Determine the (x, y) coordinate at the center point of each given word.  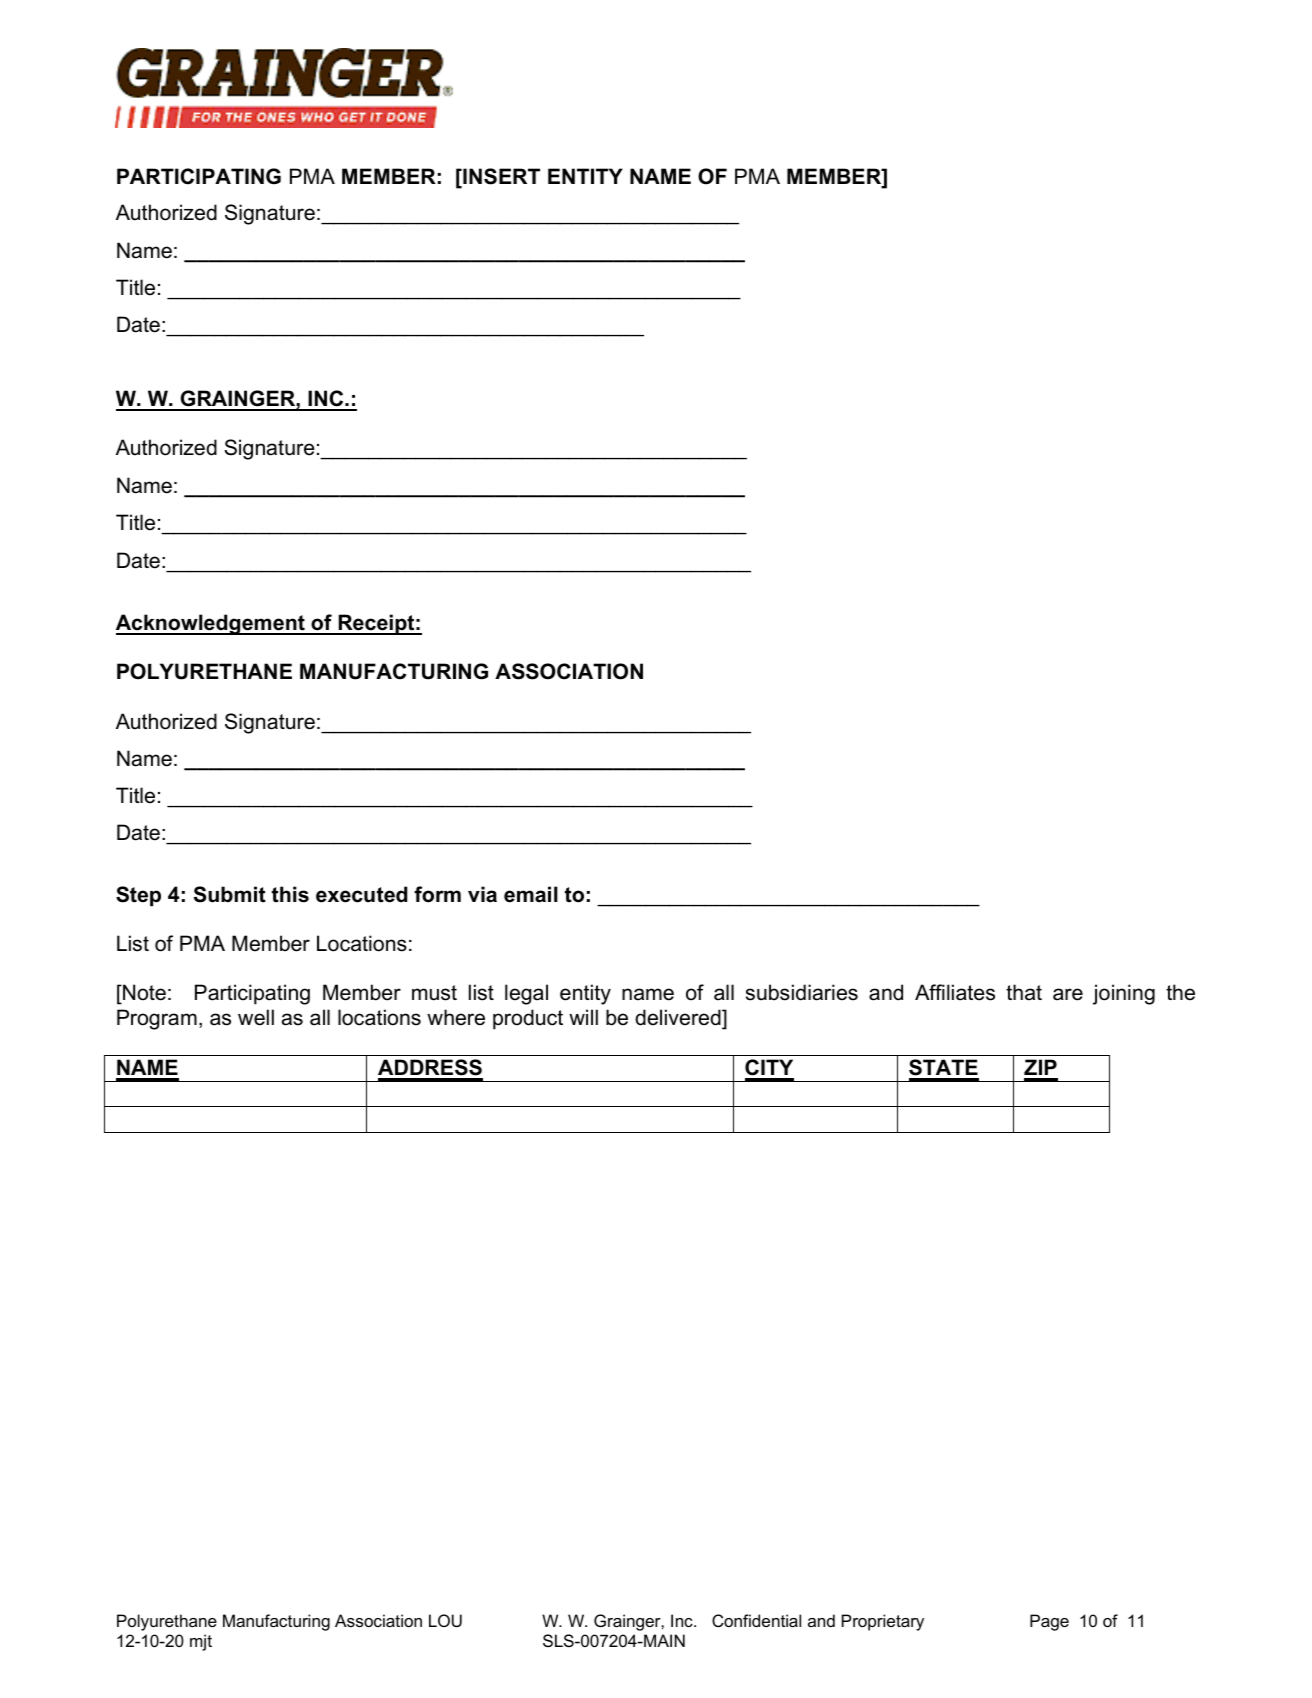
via (482, 894)
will (583, 1017)
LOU (445, 1620)
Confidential (756, 1620)
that (1024, 992)
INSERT (500, 177)
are (1068, 994)
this (290, 894)
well (256, 1017)
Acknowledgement (211, 624)
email (531, 894)
